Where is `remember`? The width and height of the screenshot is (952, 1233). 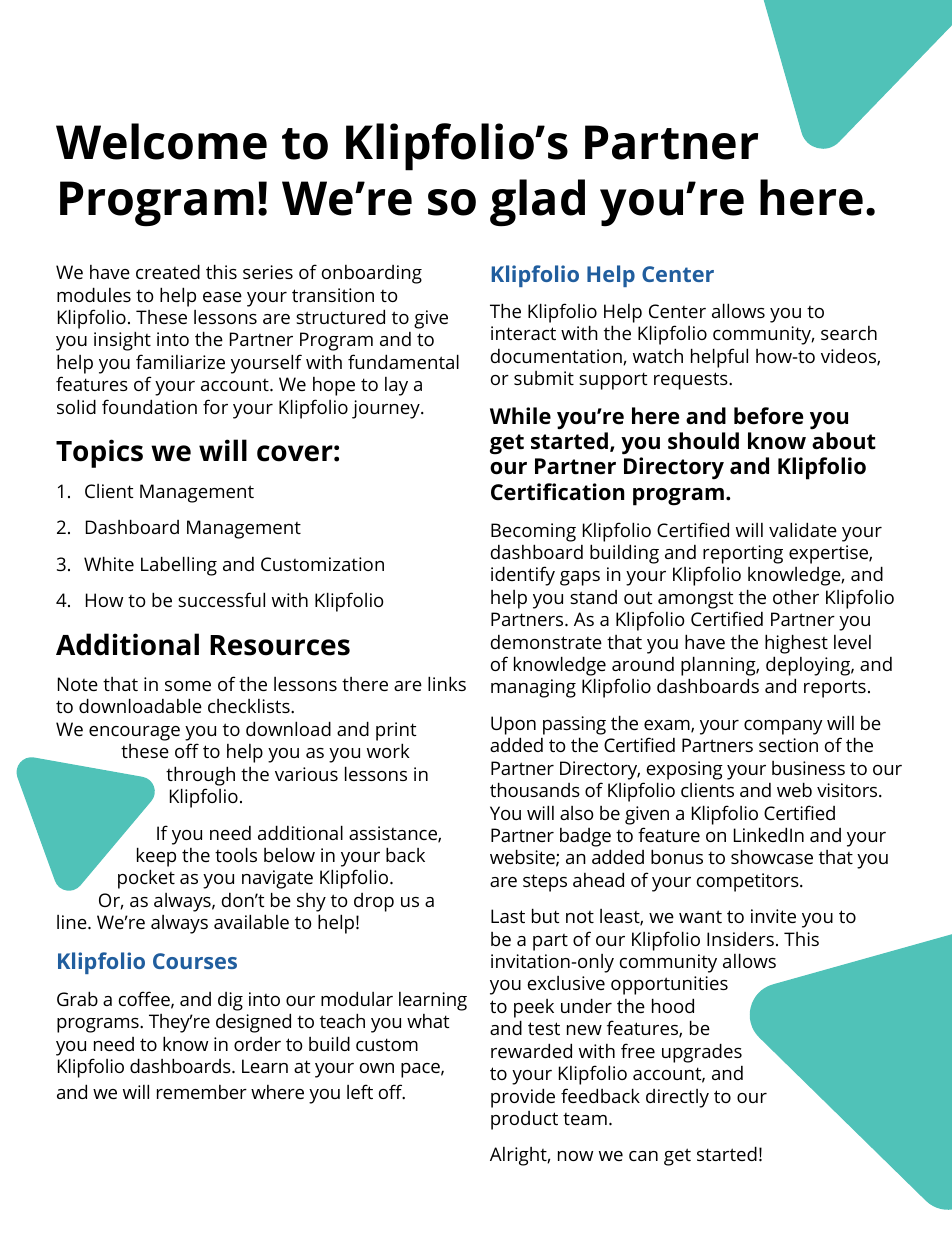 remember is located at coordinates (202, 1092).
